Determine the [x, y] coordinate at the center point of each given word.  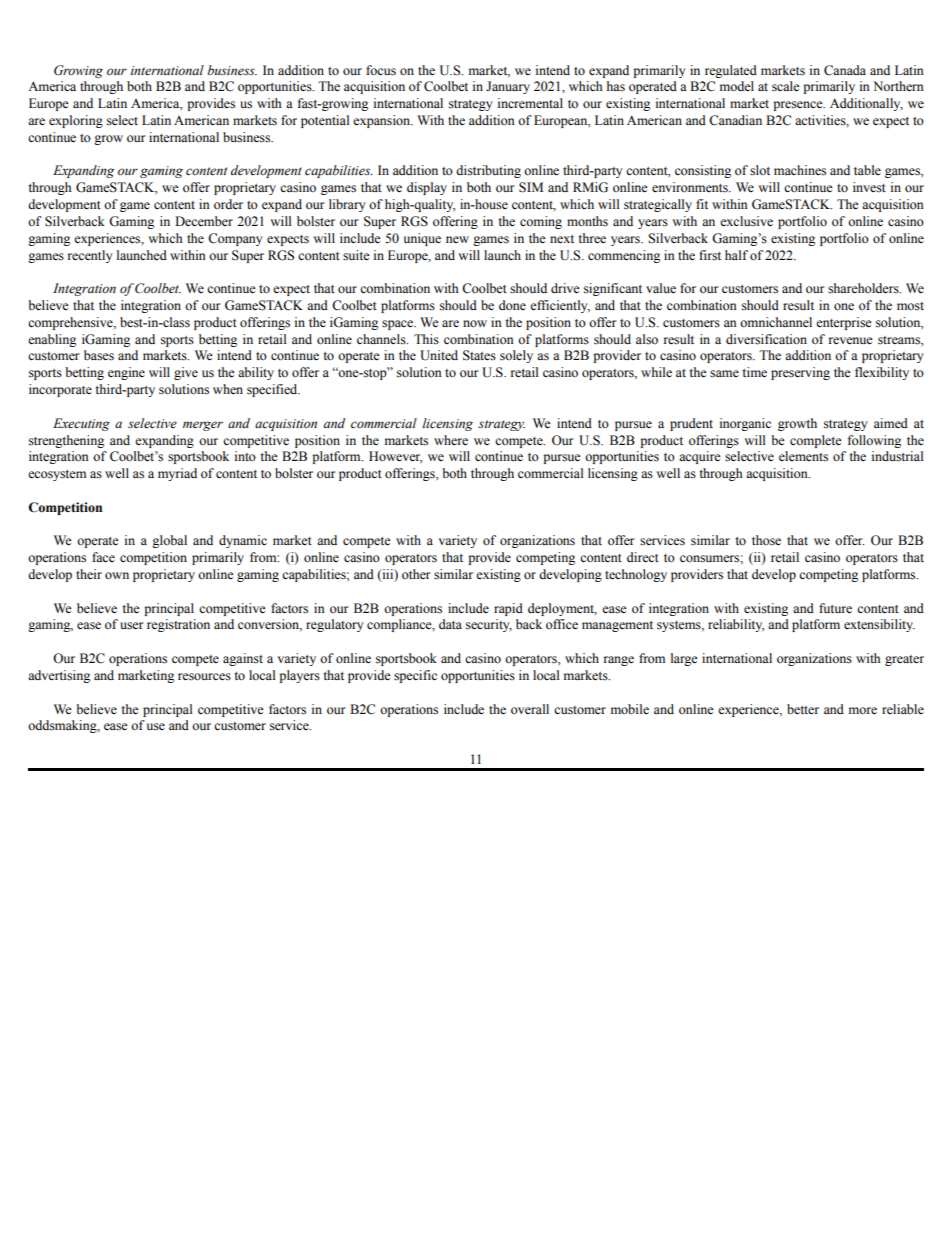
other [416, 574]
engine [126, 373]
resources [204, 677]
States [479, 355]
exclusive [746, 221]
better [803, 709]
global [169, 541]
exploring [76, 121]
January [508, 87]
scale [786, 86]
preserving [800, 373]
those [766, 540]
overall [530, 709]
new [457, 239]
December [204, 221]
